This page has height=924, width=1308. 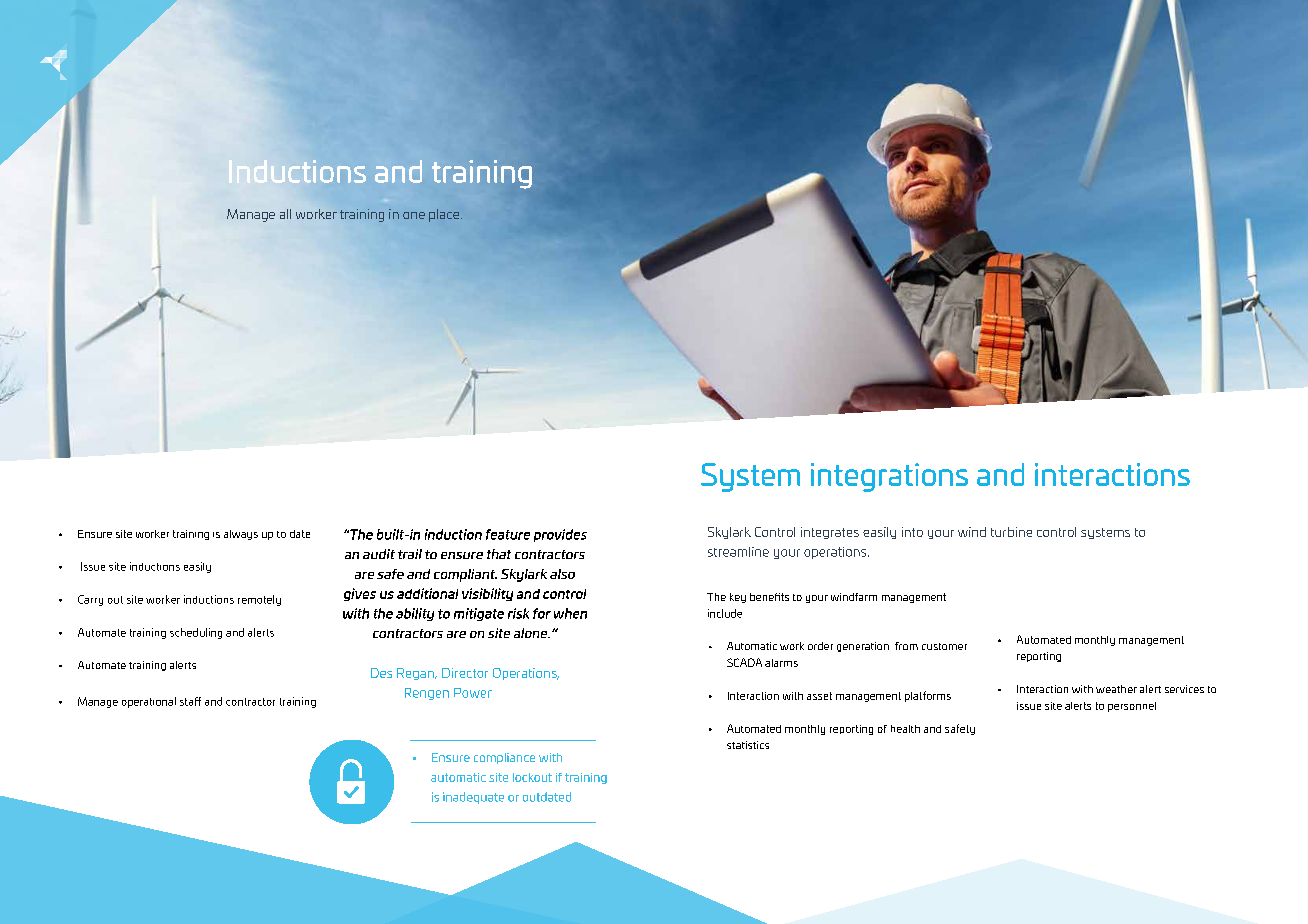 What do you see at coordinates (445, 215) in the page?
I see `place` at bounding box center [445, 215].
